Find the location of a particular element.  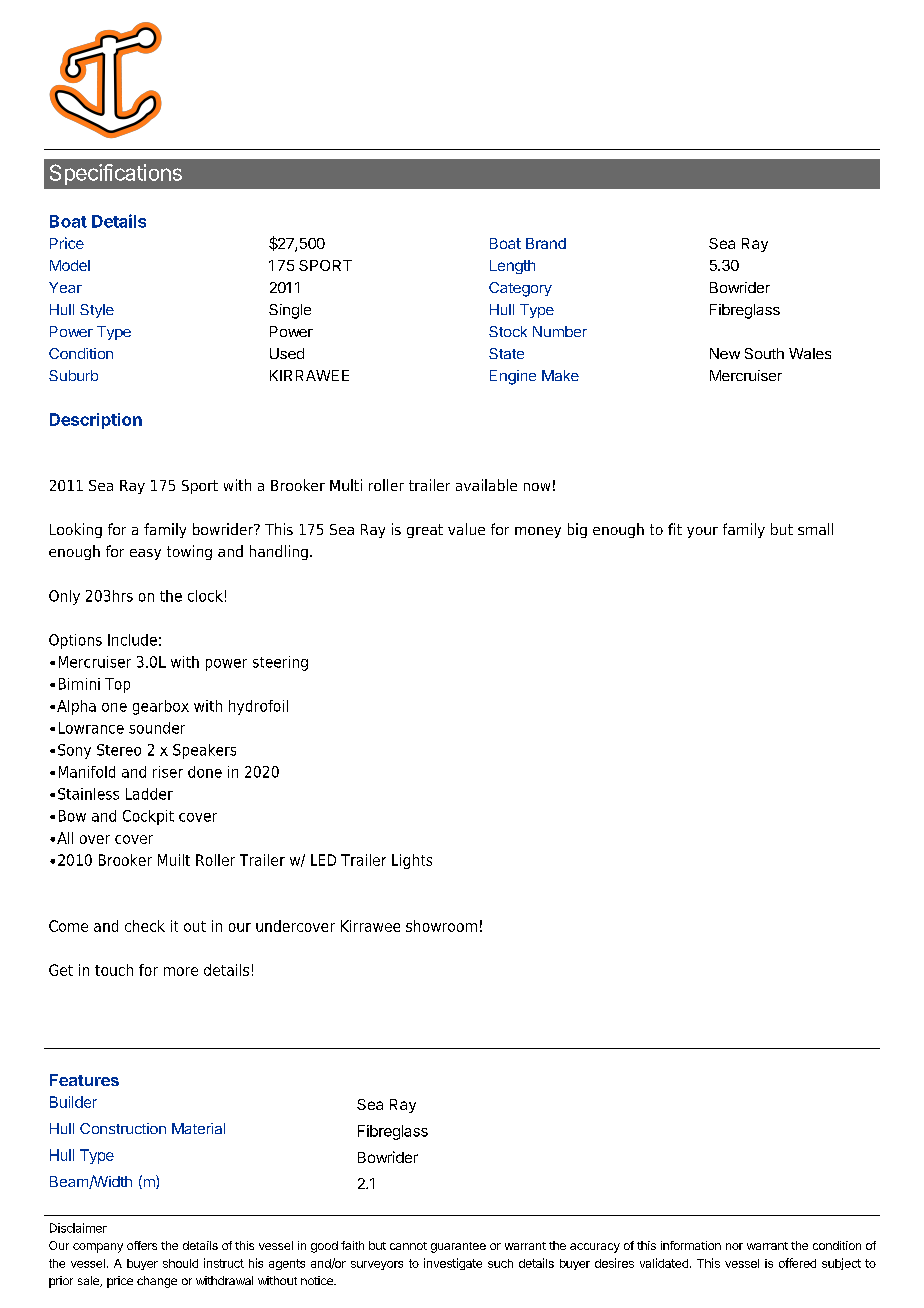

LED is located at coordinates (323, 860).
